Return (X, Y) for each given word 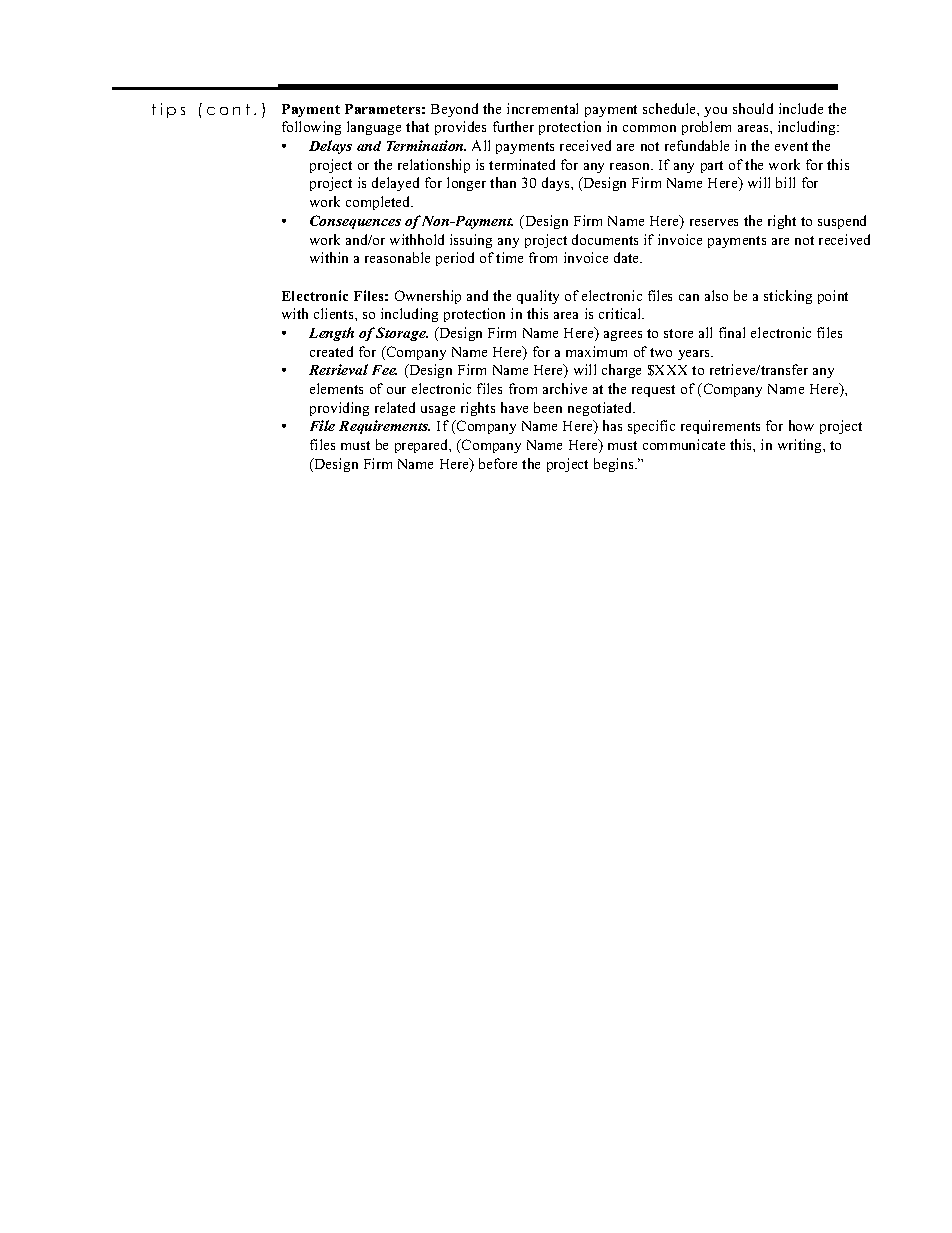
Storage (402, 334)
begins (615, 465)
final (732, 332)
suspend (842, 222)
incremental (542, 108)
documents (605, 239)
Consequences (355, 222)
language (374, 128)
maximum (596, 351)
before (498, 463)
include (801, 108)
